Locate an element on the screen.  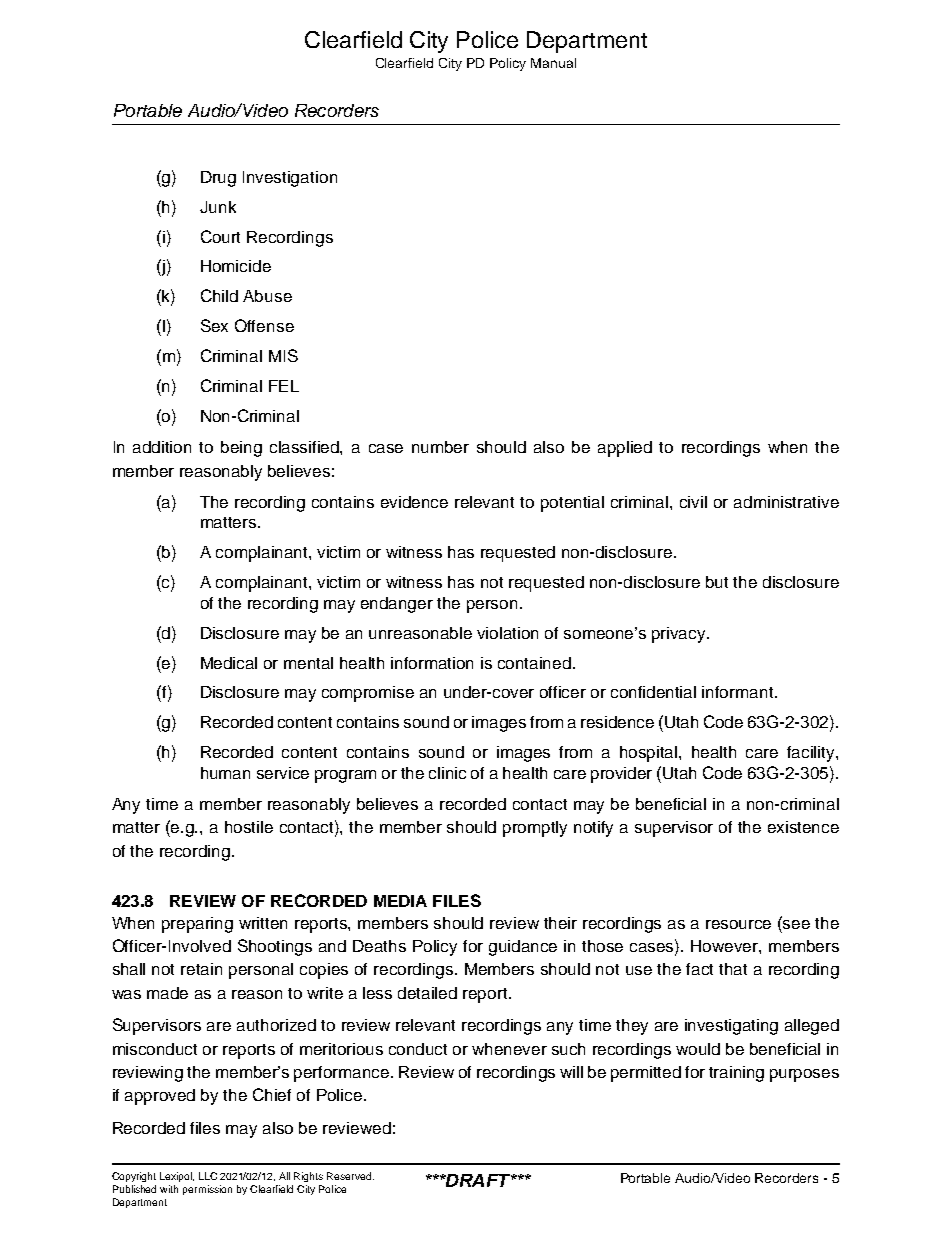
violation is located at coordinates (507, 633).
